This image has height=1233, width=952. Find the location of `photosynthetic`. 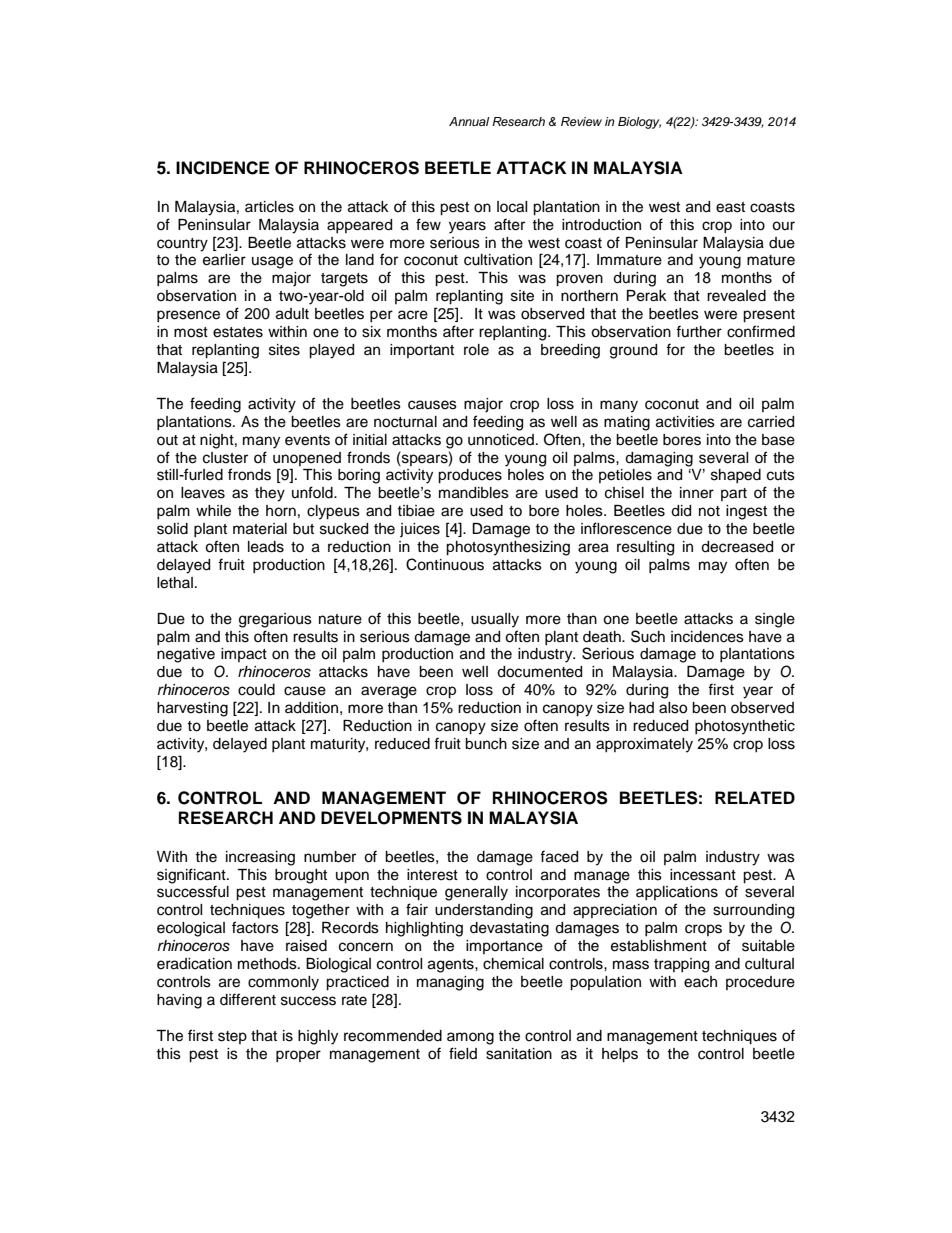

photosynthetic is located at coordinates (745, 727).
